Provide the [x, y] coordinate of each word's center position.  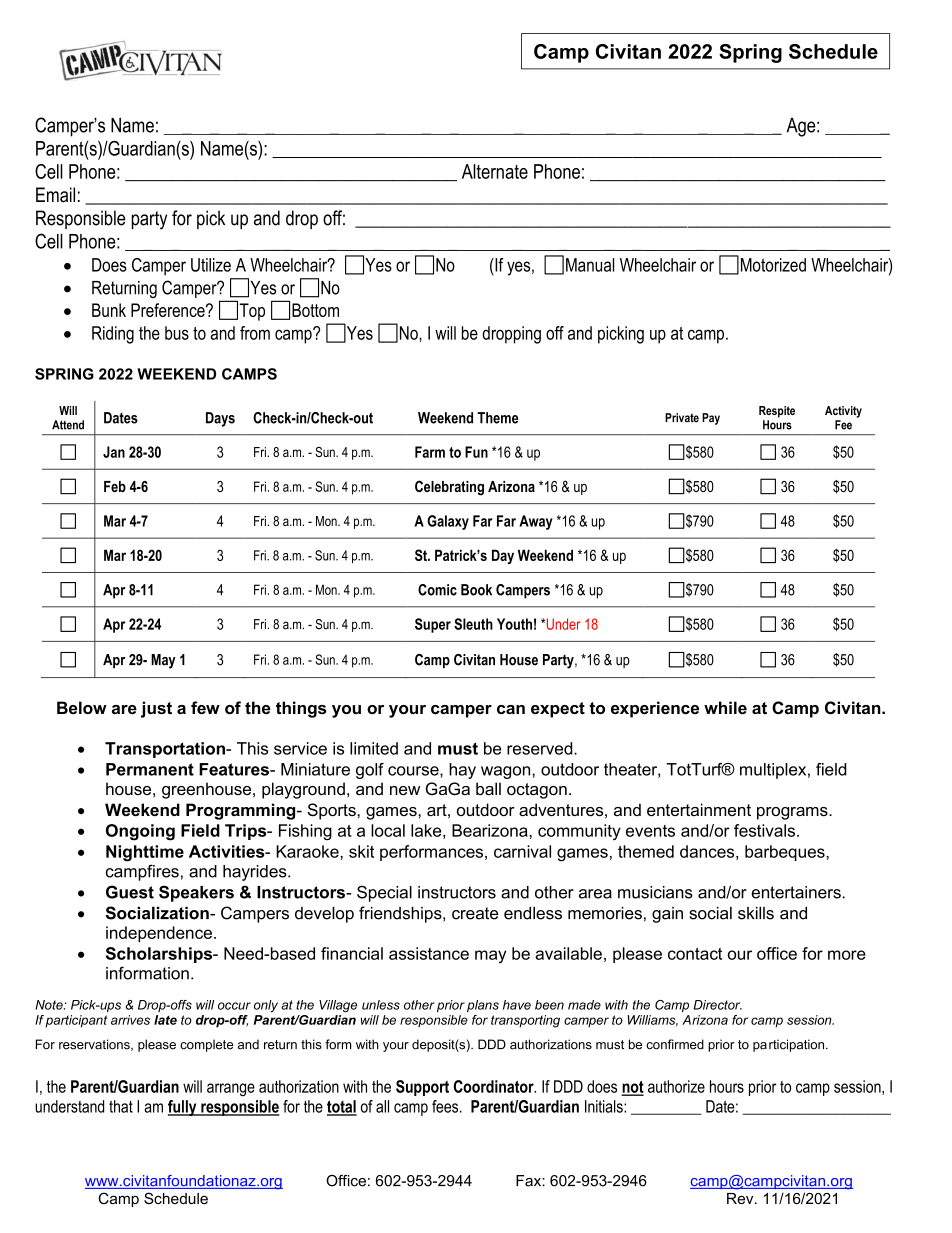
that [121, 1106]
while [725, 707]
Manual [590, 265]
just [156, 709]
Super [433, 625]
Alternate [495, 171]
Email [55, 195]
